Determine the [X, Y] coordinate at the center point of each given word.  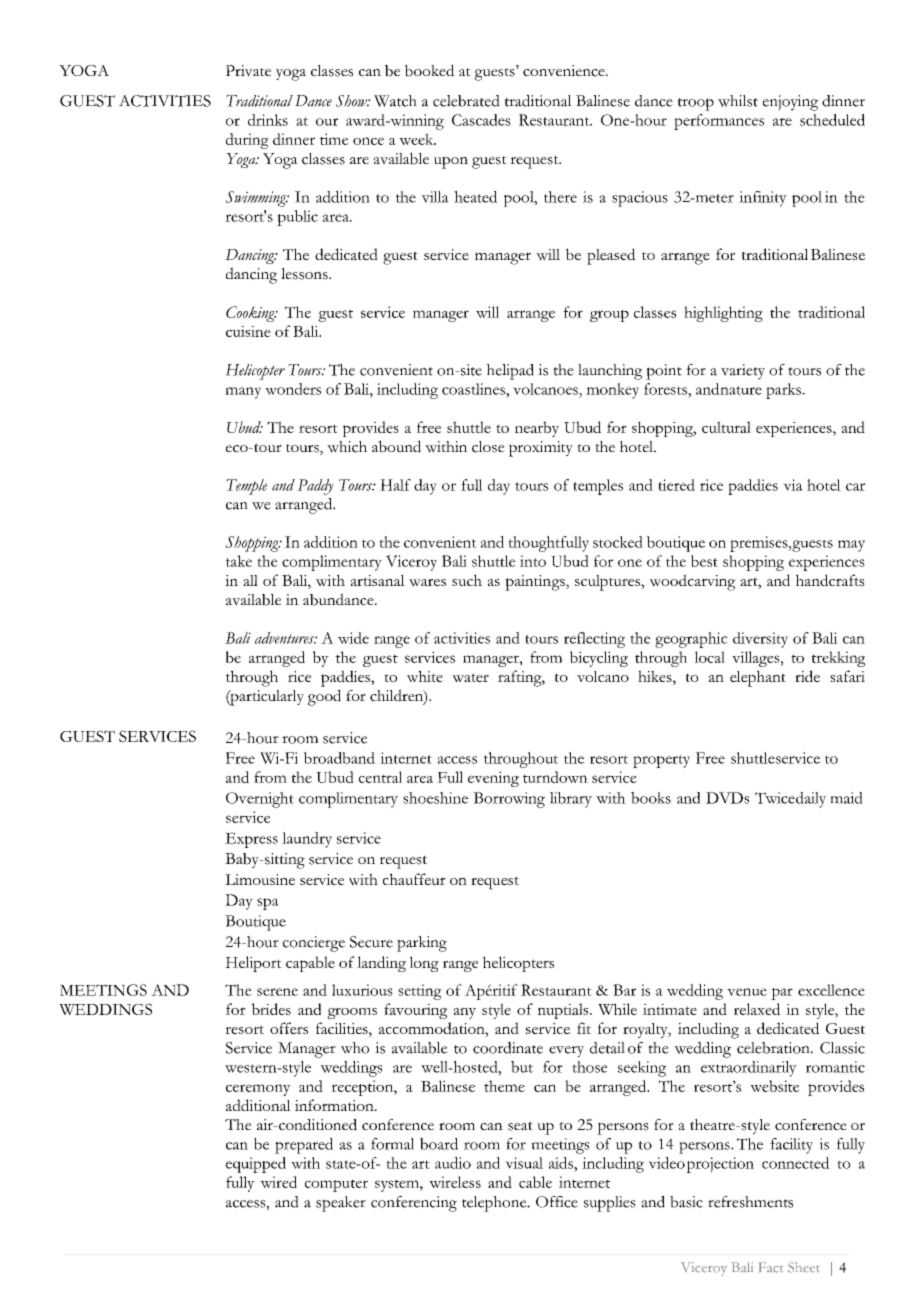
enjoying [790, 103]
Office [557, 1202]
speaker [341, 1204]
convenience [565, 71]
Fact [770, 1267]
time [334, 139]
